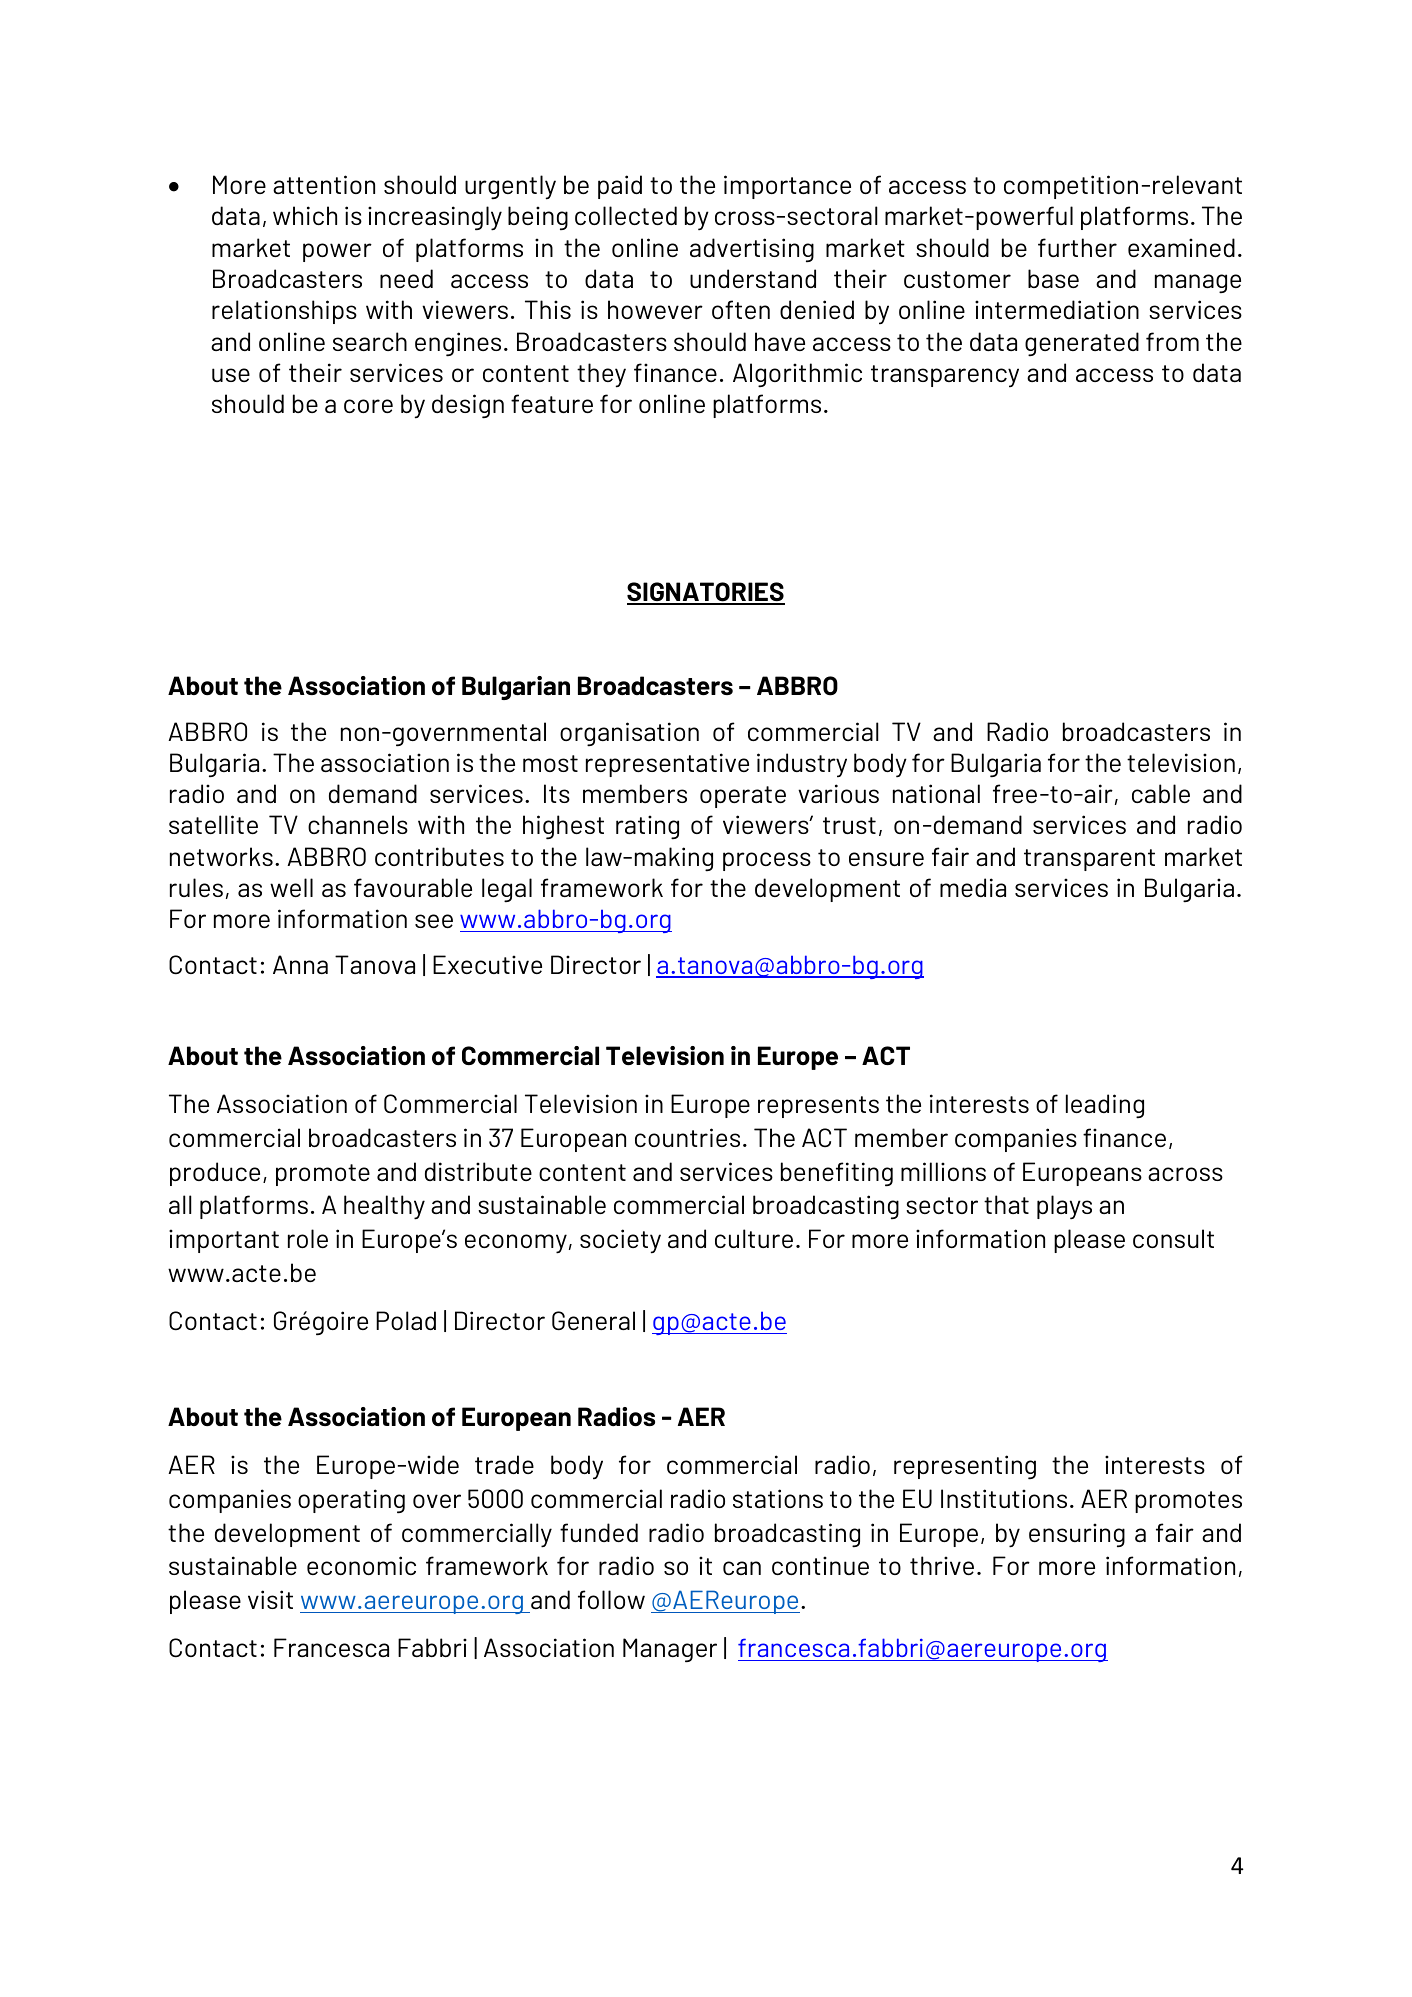  I want to click on process, so click(767, 861).
